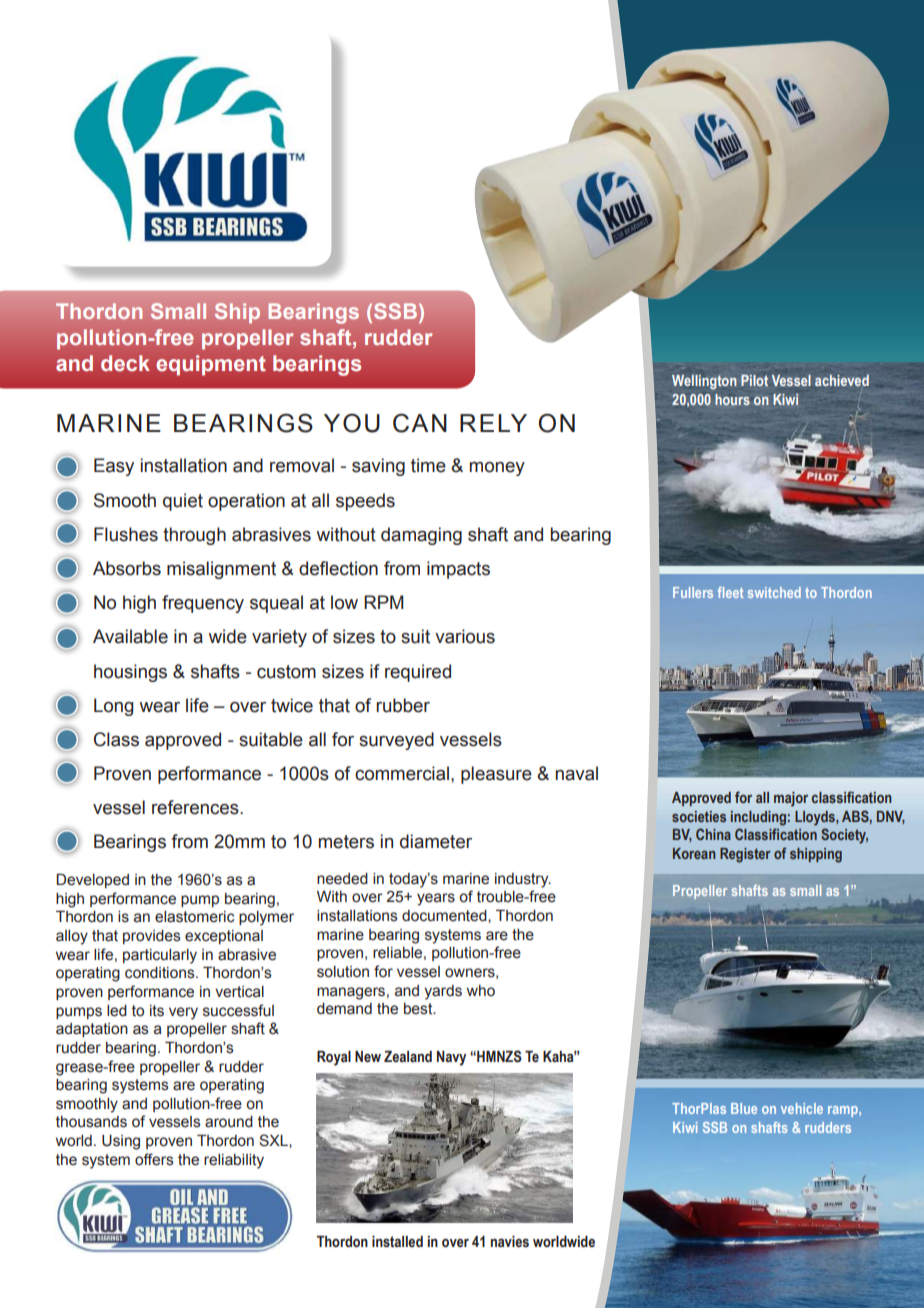  What do you see at coordinates (458, 570) in the screenshot?
I see `impacts` at bounding box center [458, 570].
